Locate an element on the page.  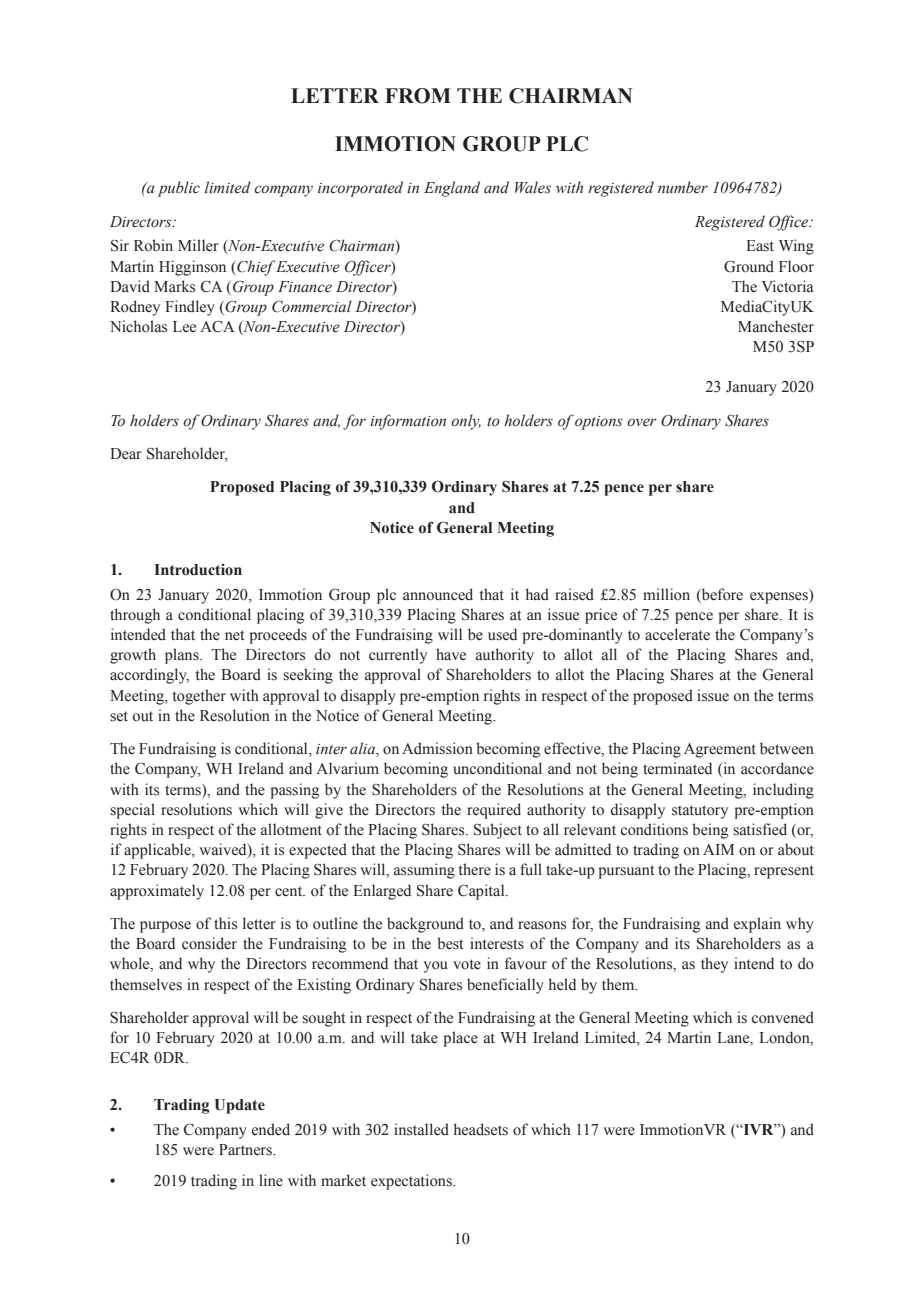
Partners is located at coordinates (246, 1150).
